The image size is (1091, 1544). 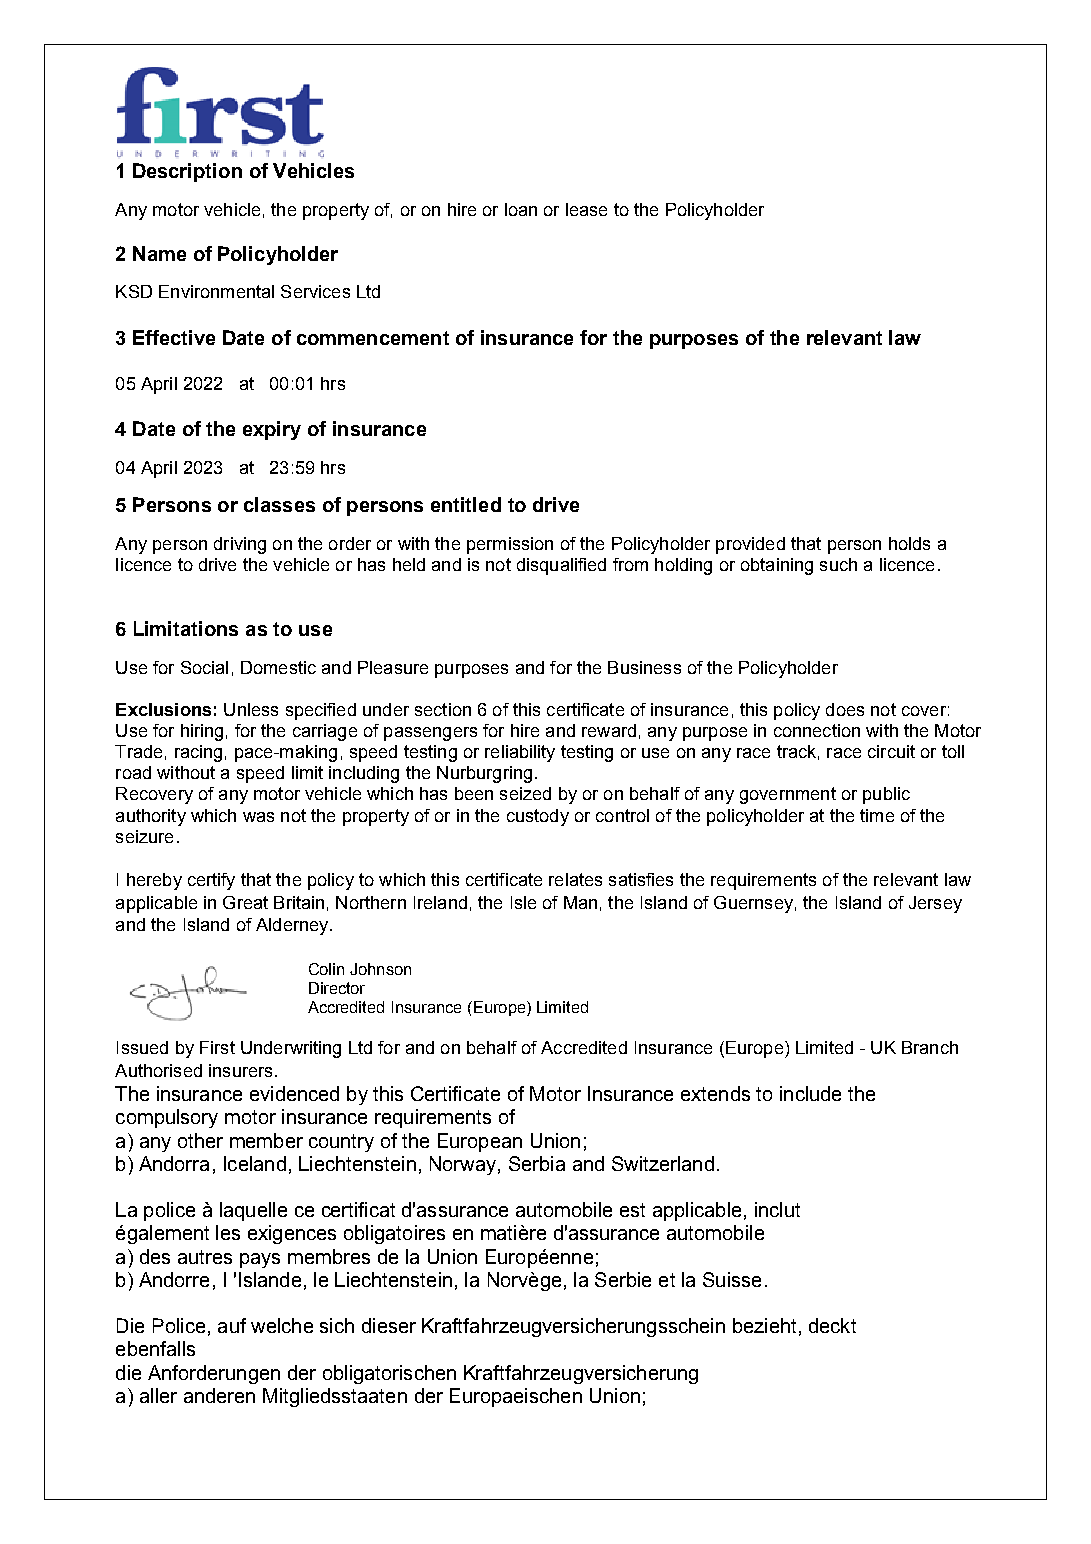 I want to click on seized, so click(x=525, y=793).
